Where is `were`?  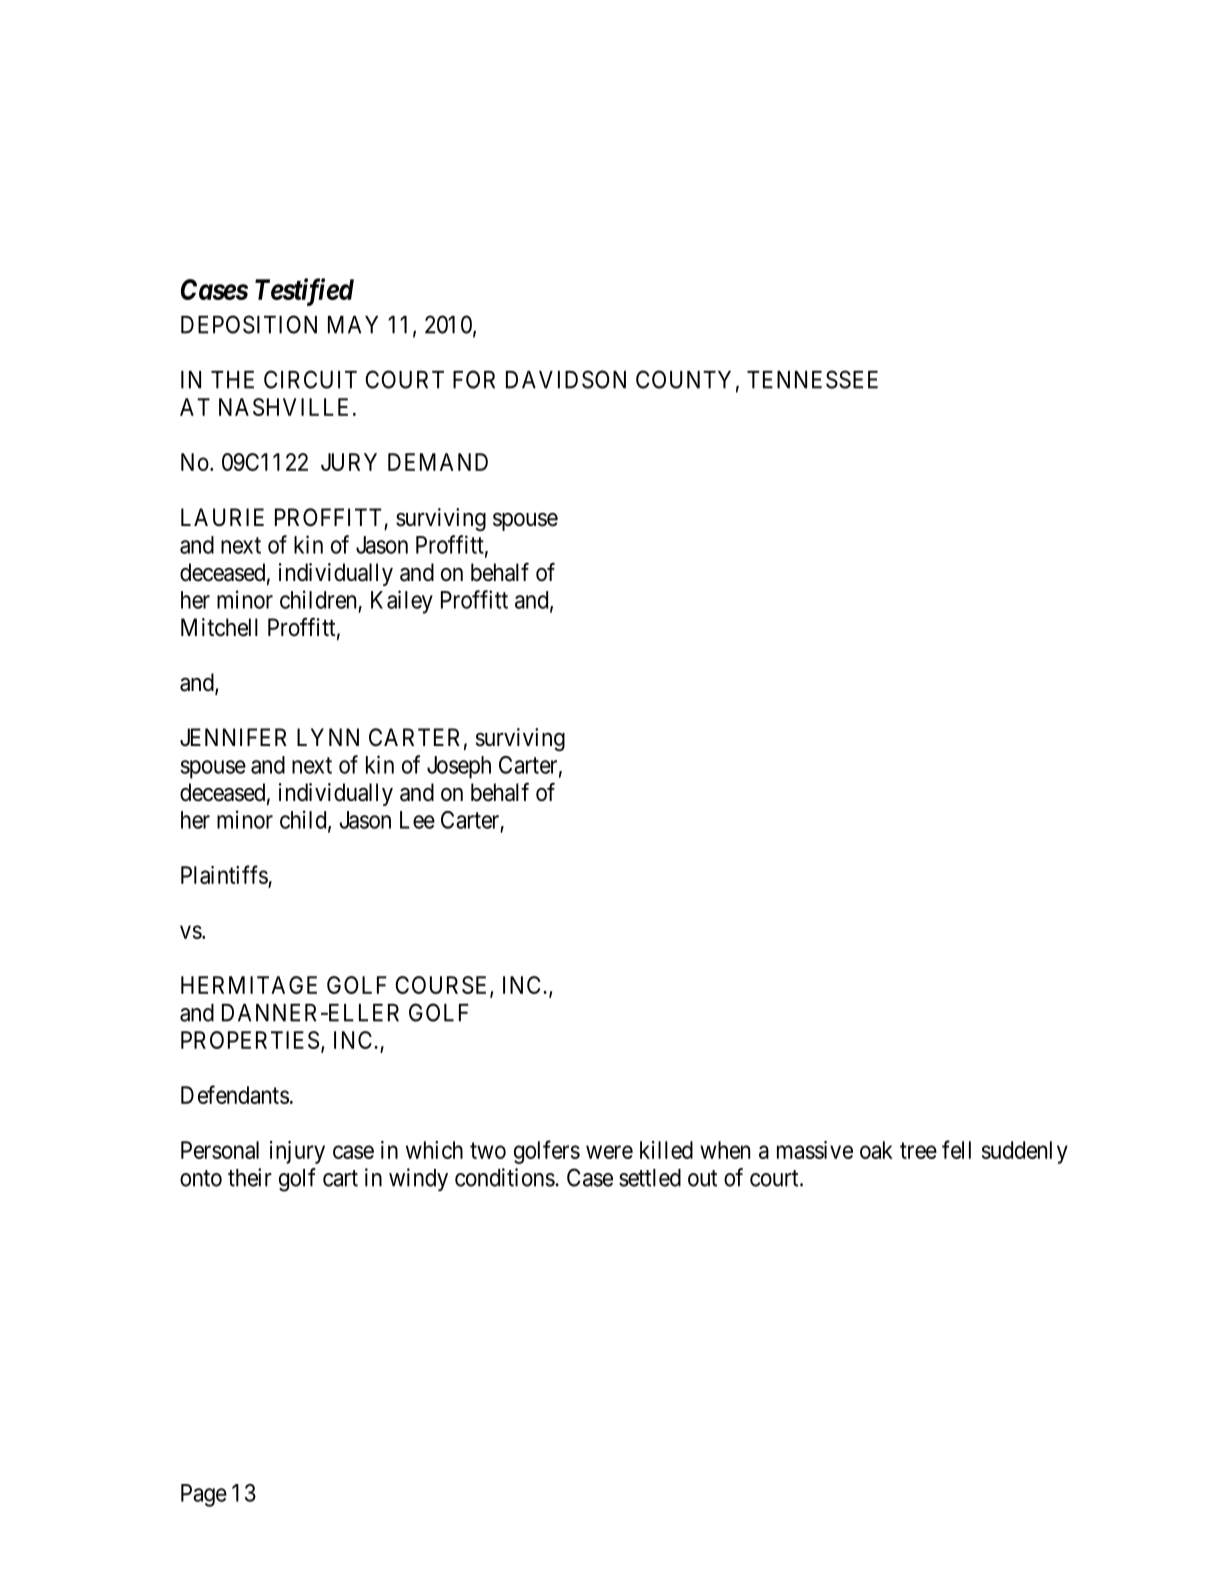 were is located at coordinates (609, 1152).
